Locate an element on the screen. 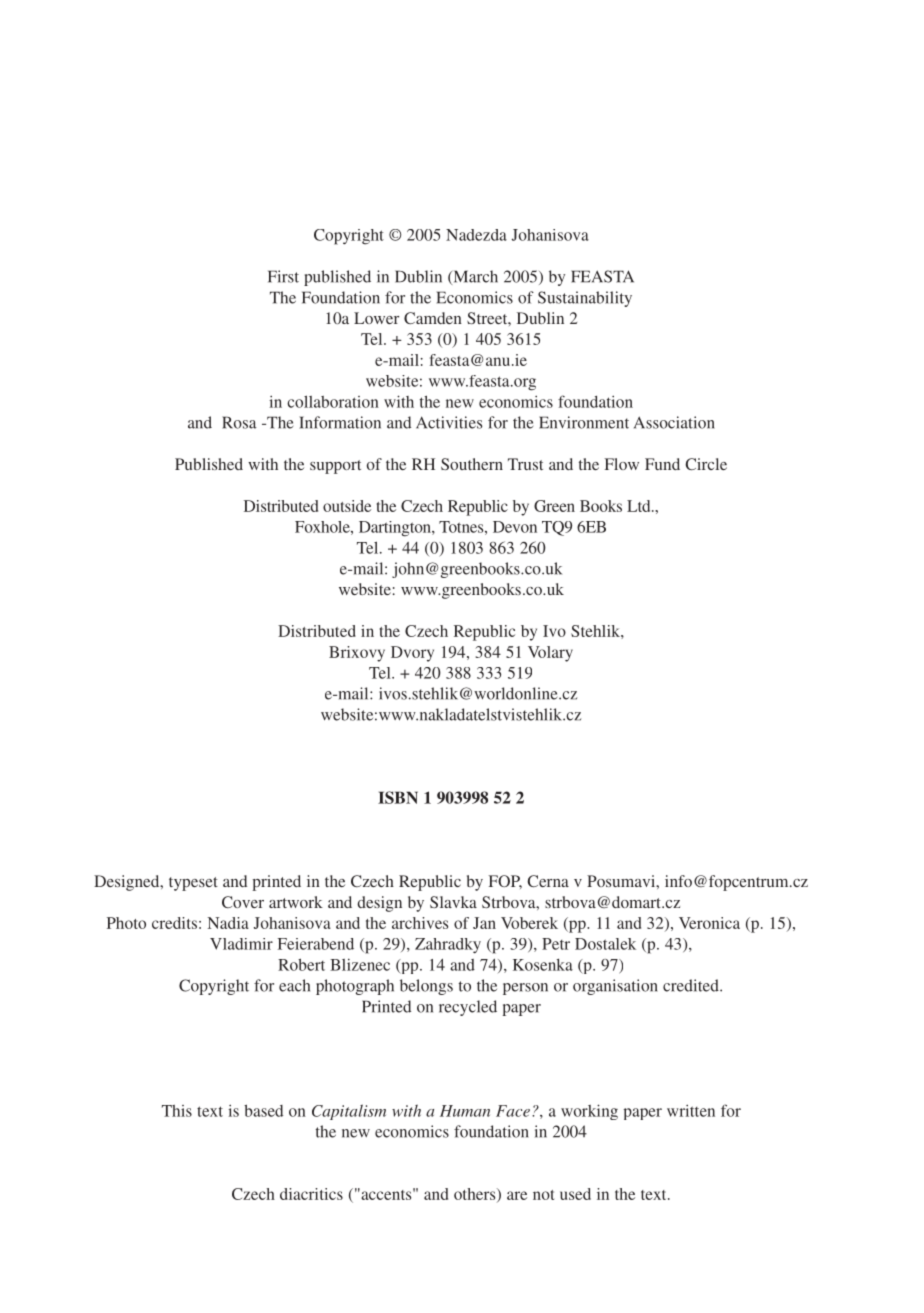 Image resolution: width=924 pixels, height=1313 pixels. organisation is located at coordinates (615, 987).
